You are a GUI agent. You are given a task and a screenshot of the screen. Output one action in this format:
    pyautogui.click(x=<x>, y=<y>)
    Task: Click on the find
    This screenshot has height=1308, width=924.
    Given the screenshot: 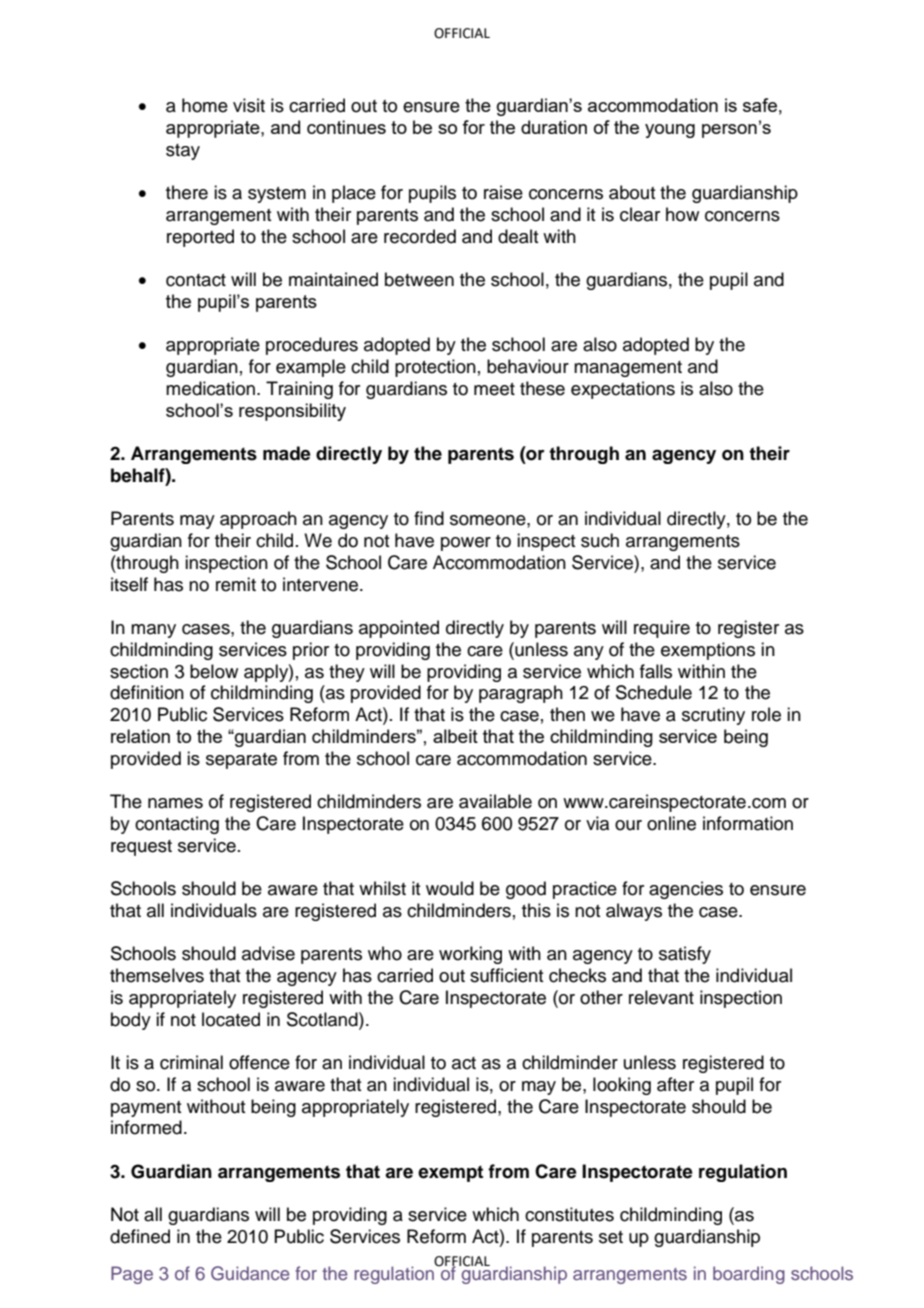 What is the action you would take?
    pyautogui.click(x=429, y=518)
